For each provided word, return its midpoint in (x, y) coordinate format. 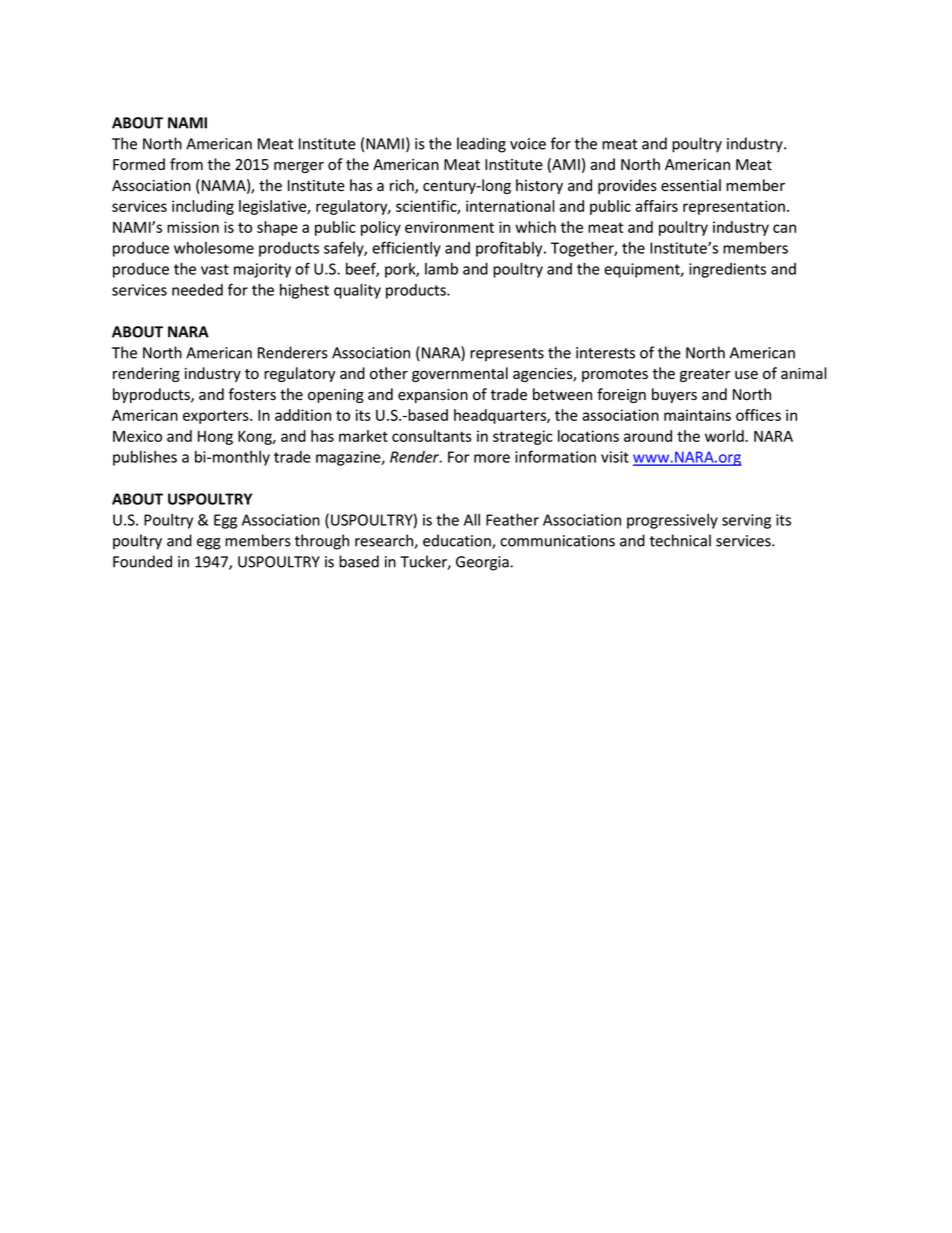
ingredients (727, 270)
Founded (142, 561)
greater (705, 375)
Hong (215, 438)
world (725, 436)
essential (691, 185)
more (492, 458)
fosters (252, 394)
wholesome (214, 248)
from (186, 164)
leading (481, 145)
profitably (510, 249)
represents (507, 355)
